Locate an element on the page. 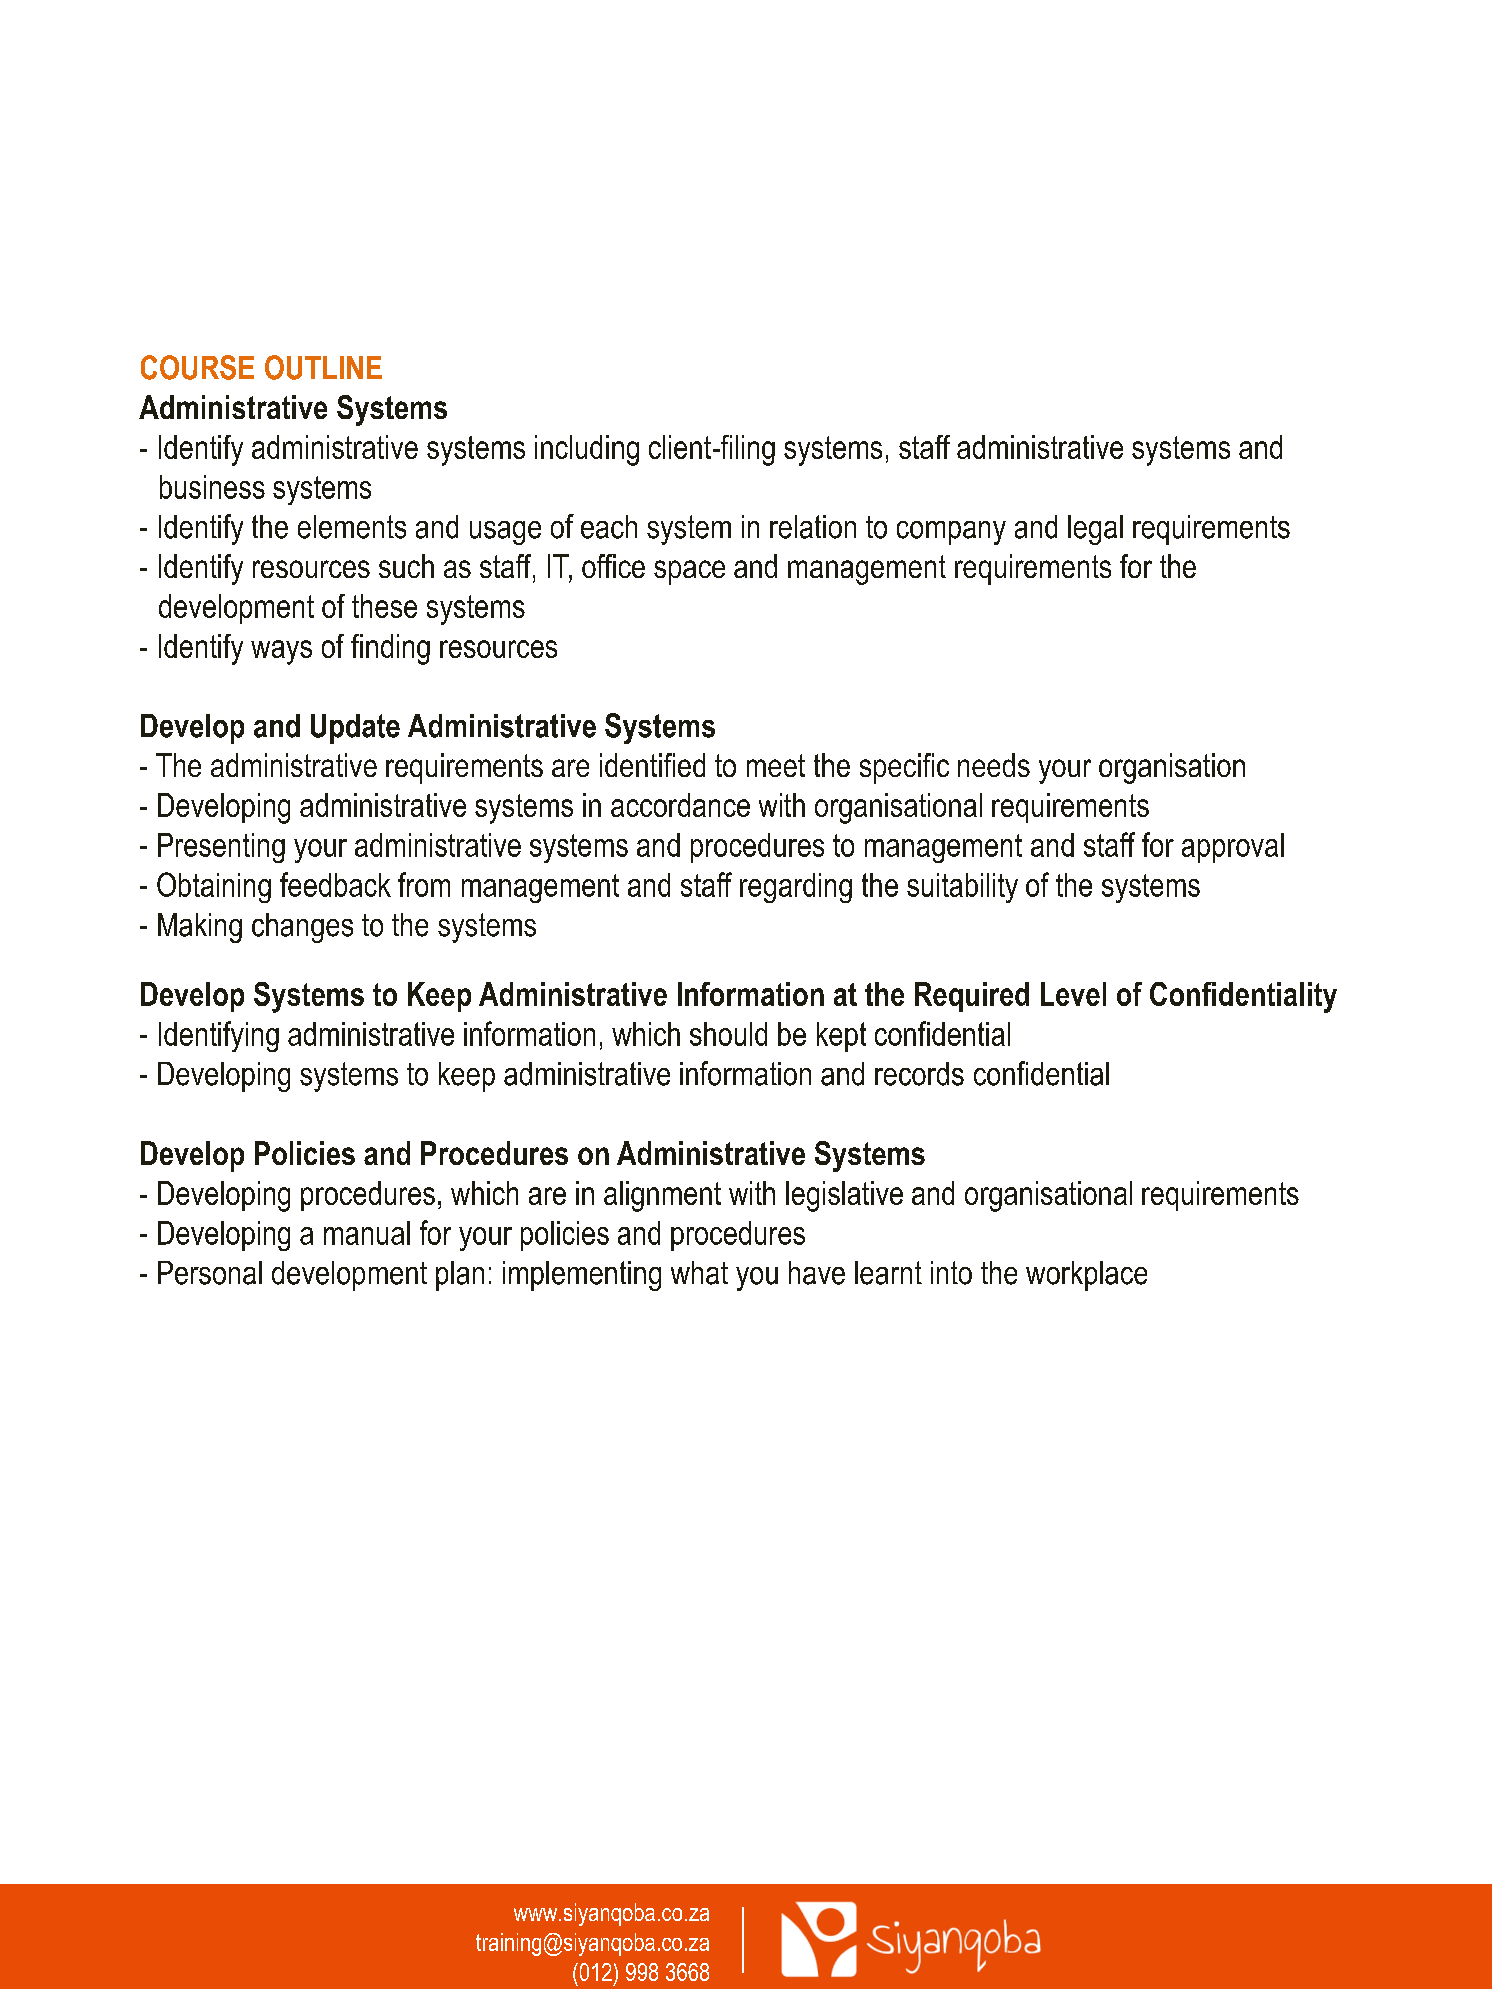  legal is located at coordinates (1095, 530).
